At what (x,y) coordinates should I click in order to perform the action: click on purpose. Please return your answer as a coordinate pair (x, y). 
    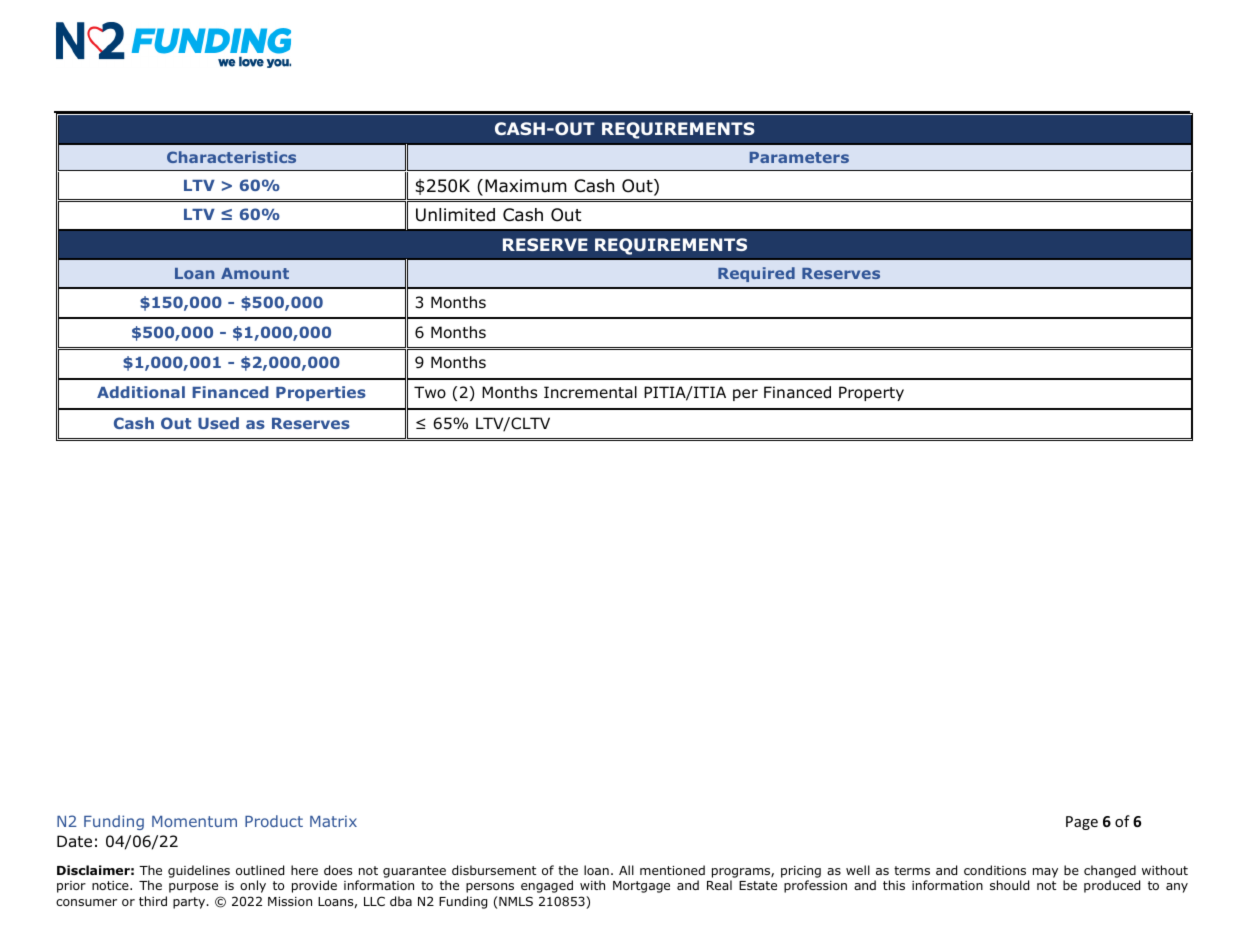
    Looking at the image, I should click on (193, 888).
